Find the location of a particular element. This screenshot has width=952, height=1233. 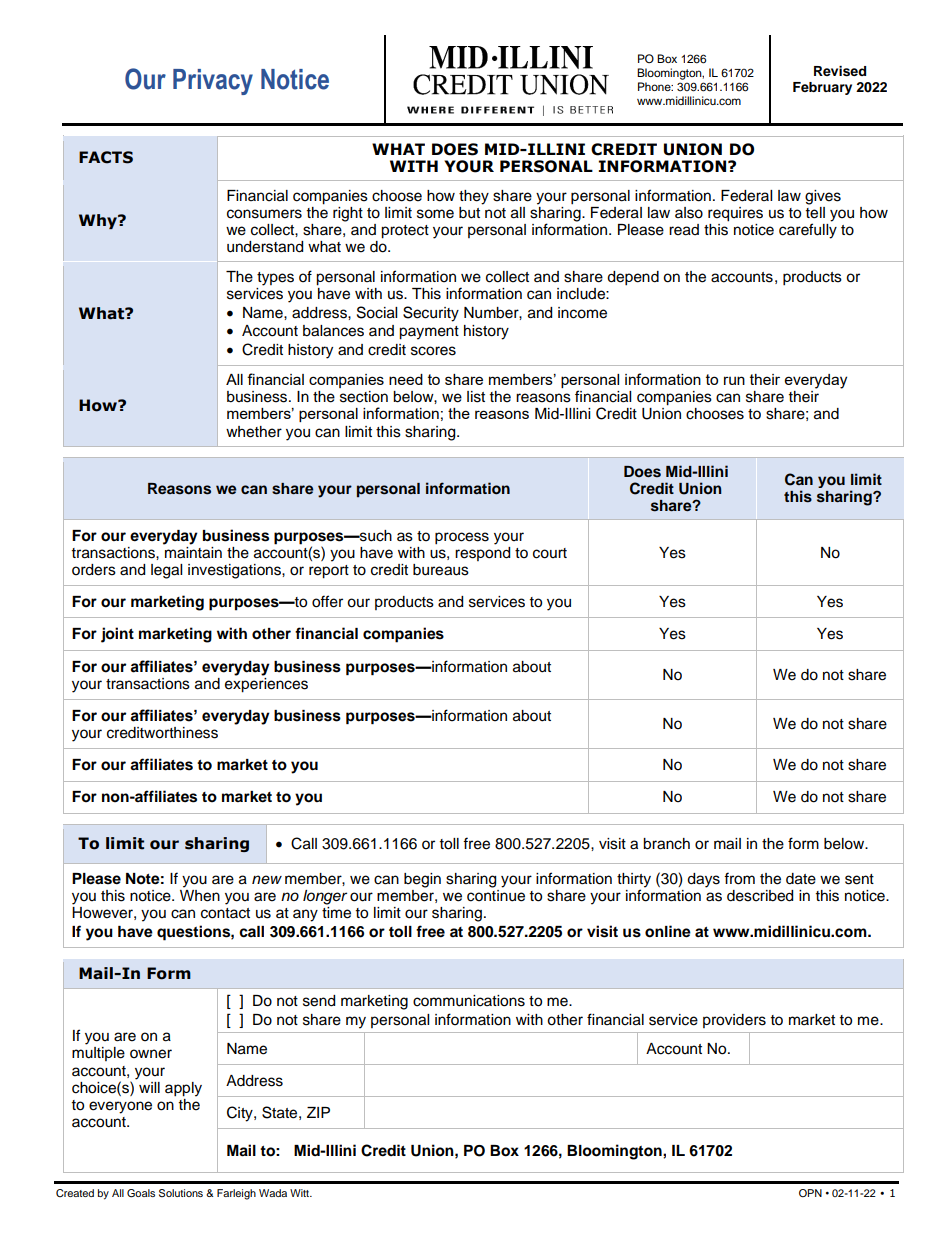

court is located at coordinates (550, 553).
